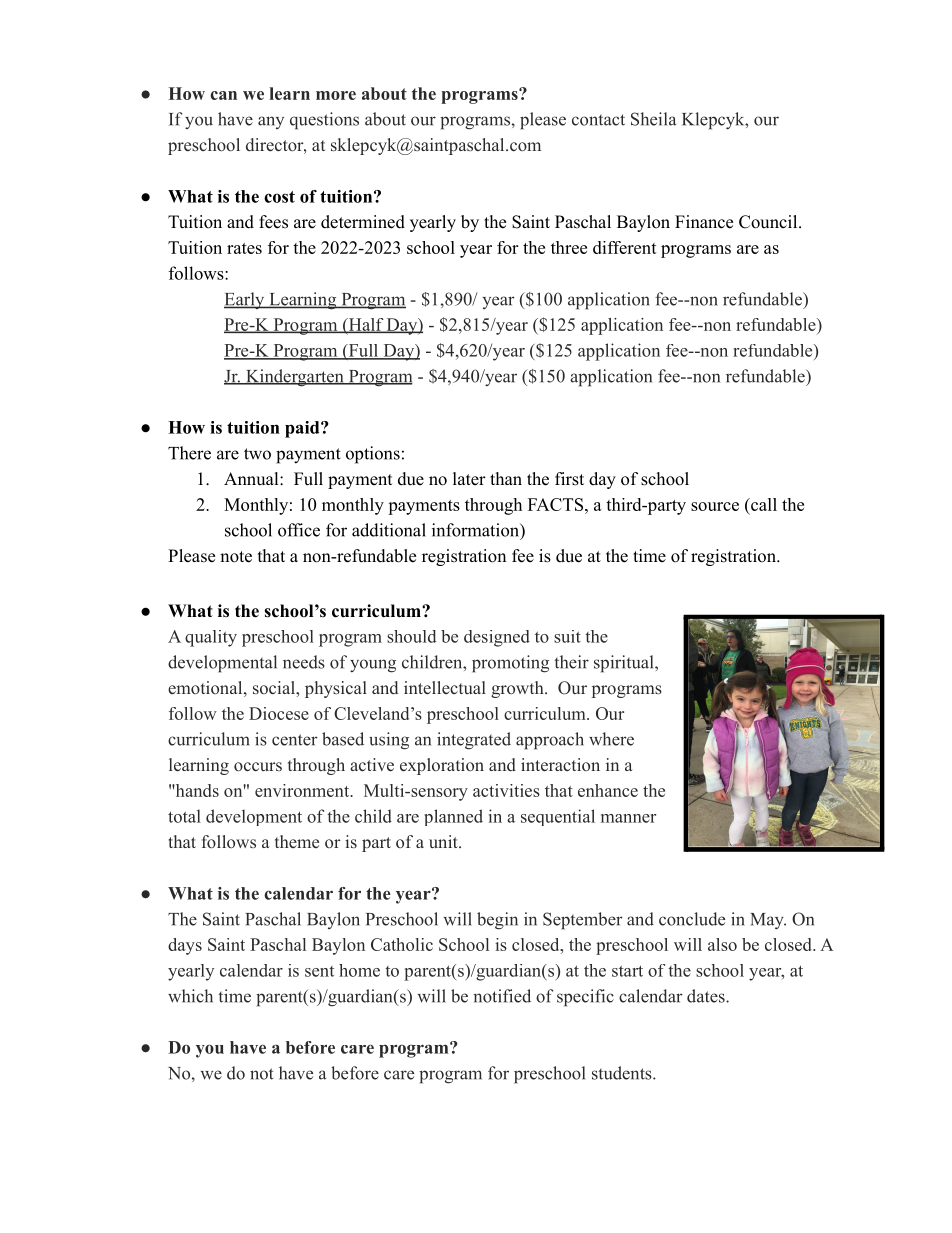 The width and height of the screenshot is (952, 1233). Describe the element at coordinates (295, 378) in the screenshot. I see `Kindergarten` at that location.
